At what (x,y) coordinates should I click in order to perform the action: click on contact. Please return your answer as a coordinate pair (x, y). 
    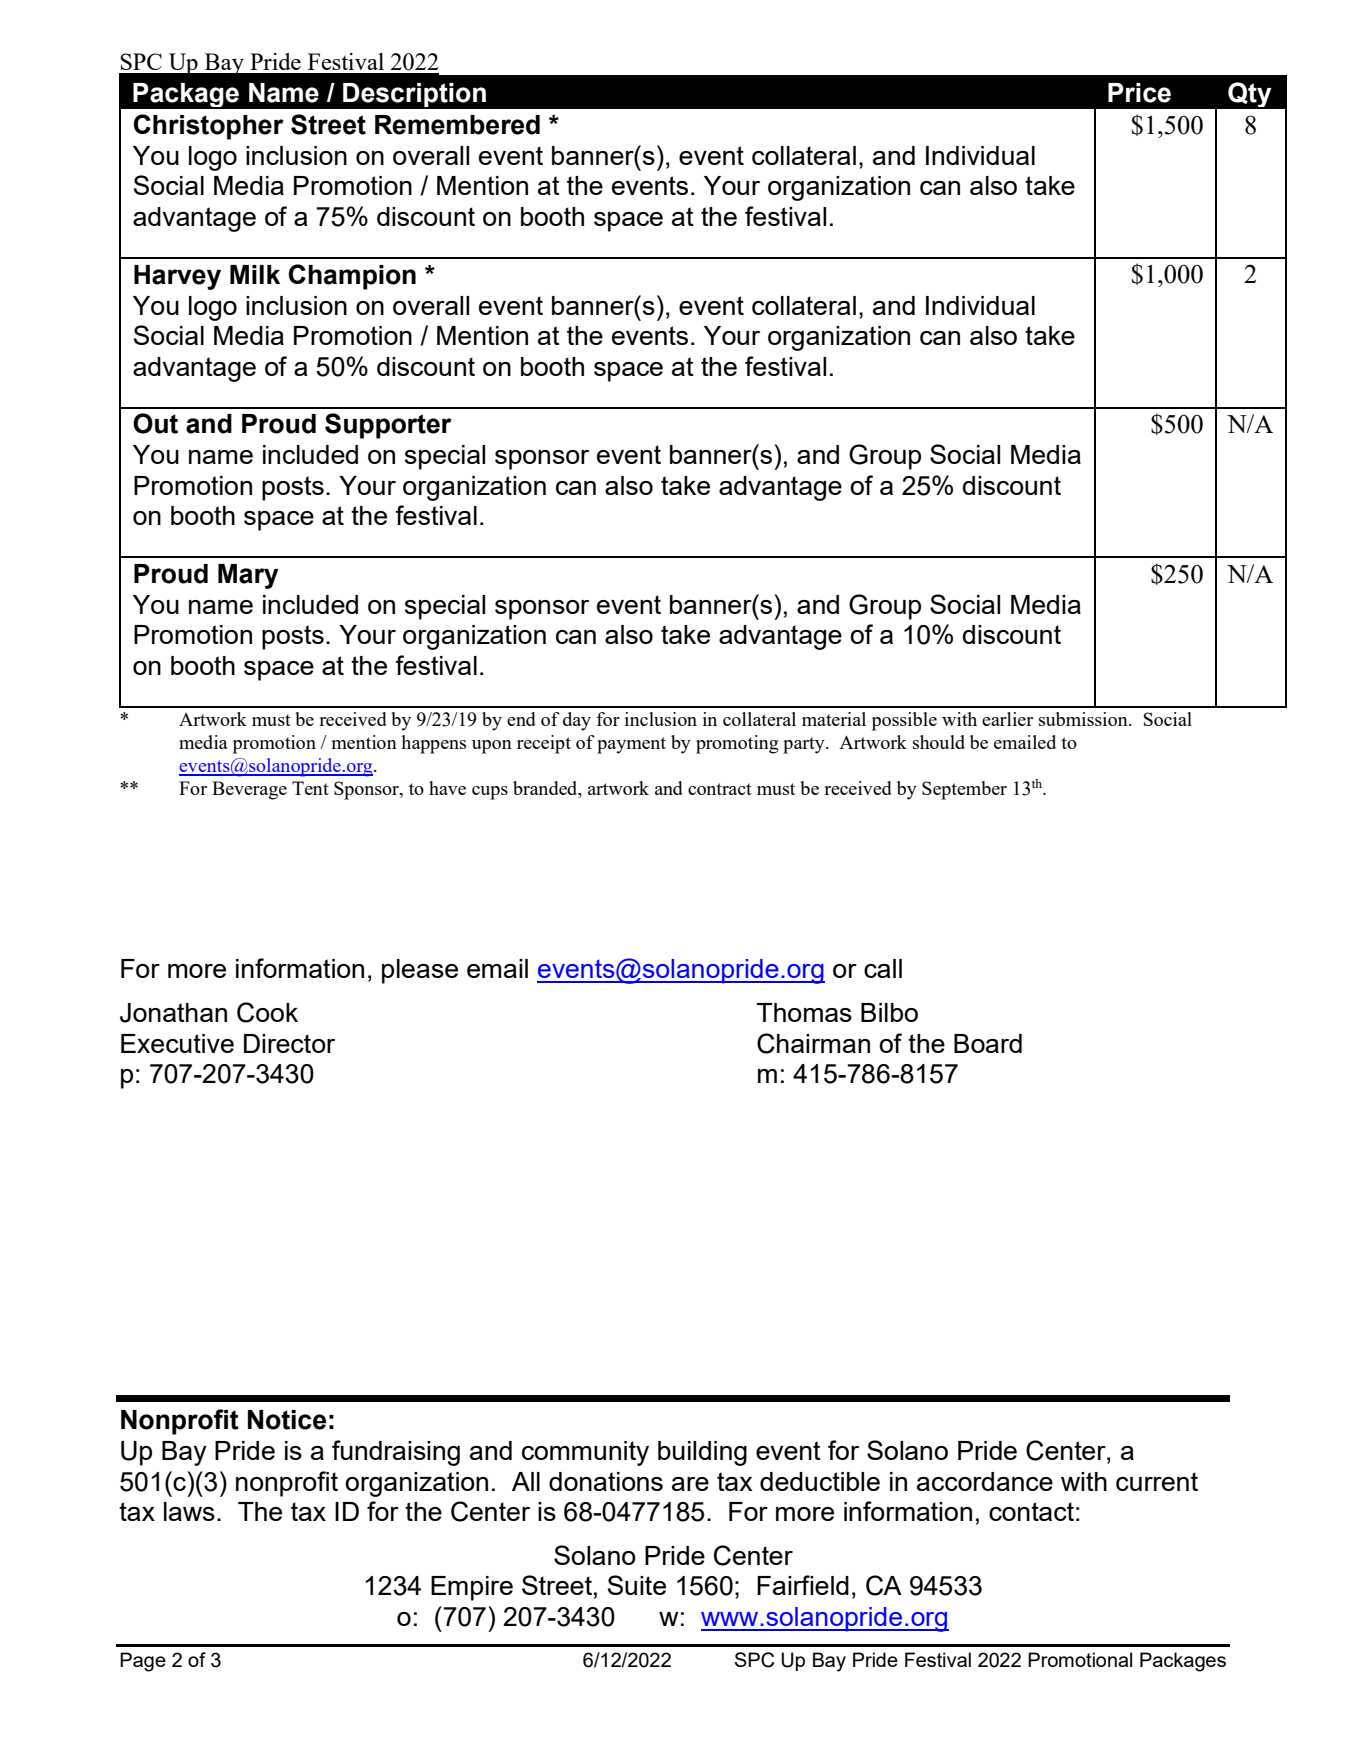
    Looking at the image, I should click on (1031, 1511).
